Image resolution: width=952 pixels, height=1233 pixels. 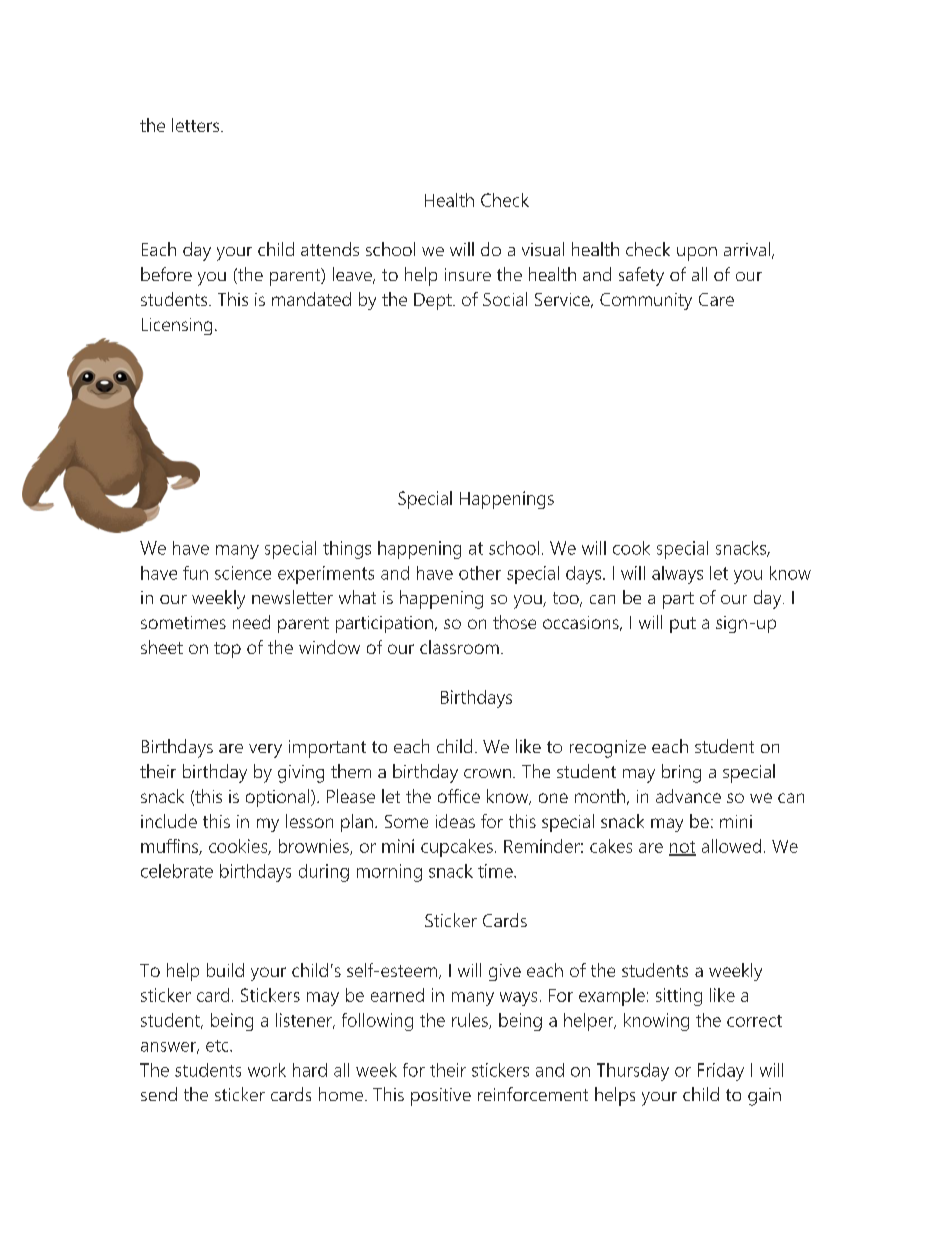 What do you see at coordinates (480, 573) in the screenshot?
I see `other` at bounding box center [480, 573].
